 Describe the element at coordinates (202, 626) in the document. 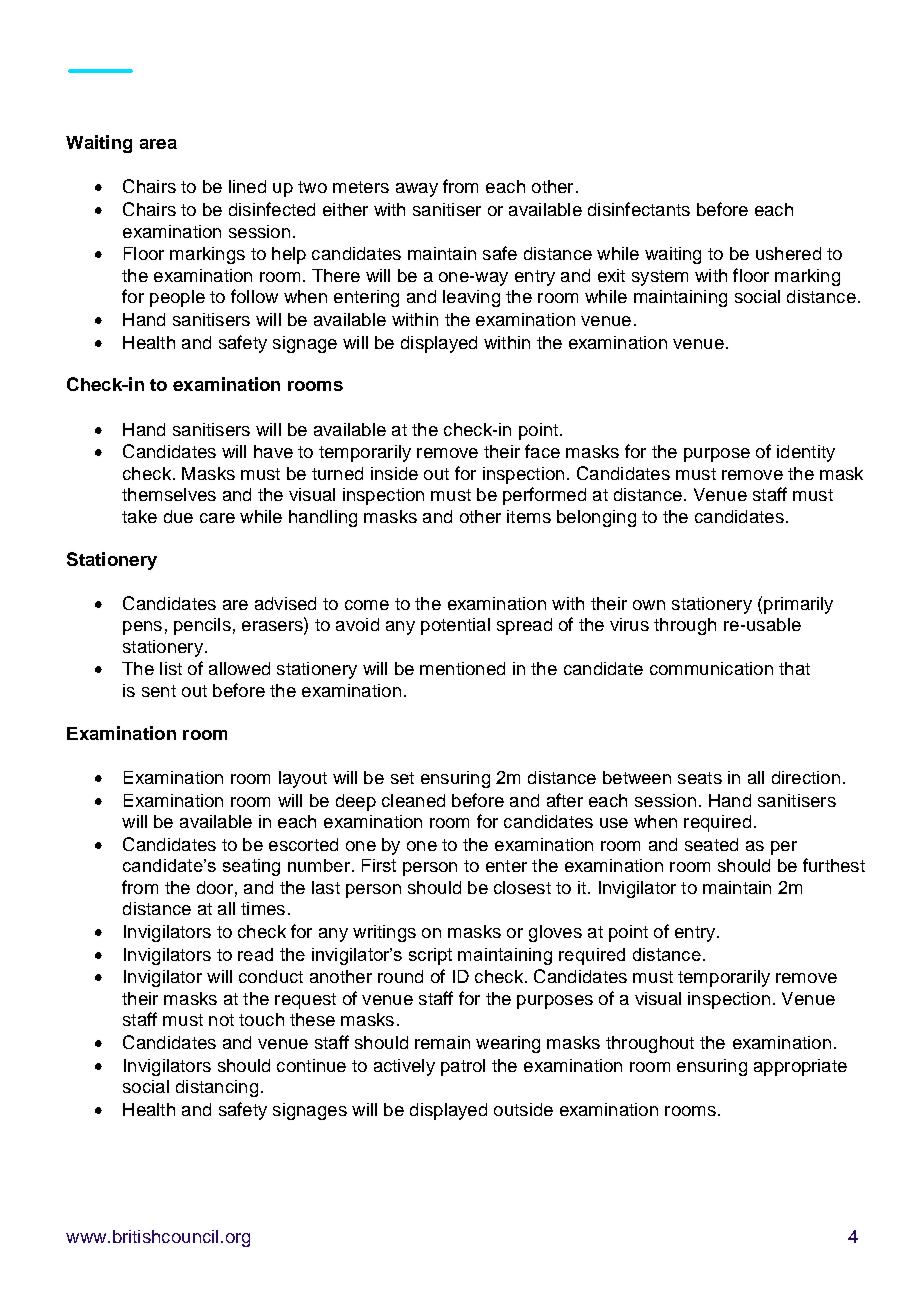

I see `pencils` at that location.
